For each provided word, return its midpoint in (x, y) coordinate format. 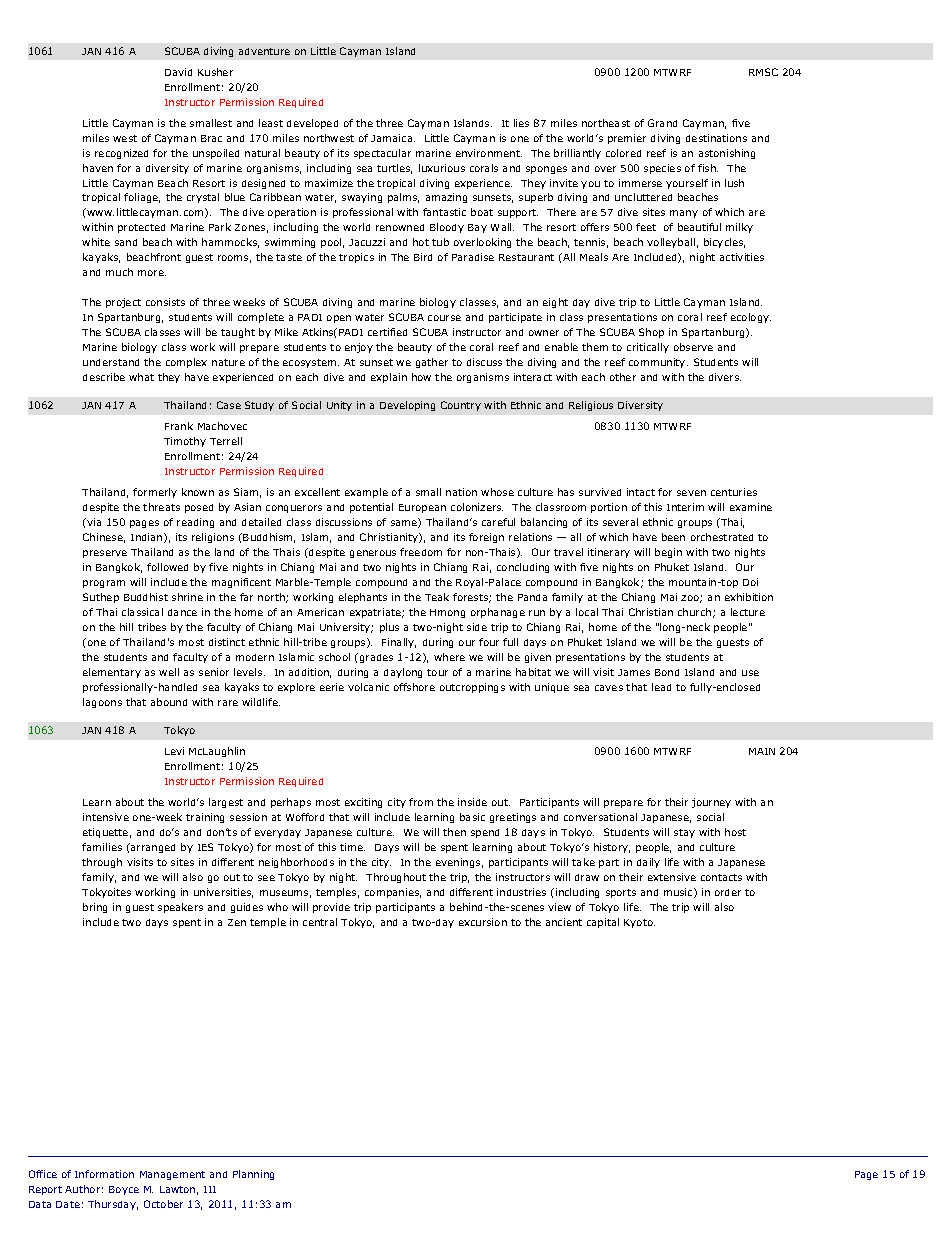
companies (393, 893)
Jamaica (393, 138)
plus (389, 628)
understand (111, 362)
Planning (253, 1175)
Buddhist (146, 597)
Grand (662, 123)
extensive (672, 877)
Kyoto (639, 923)
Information (104, 1174)
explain (389, 378)
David (178, 72)
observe (693, 347)
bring (95, 908)
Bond (667, 672)
